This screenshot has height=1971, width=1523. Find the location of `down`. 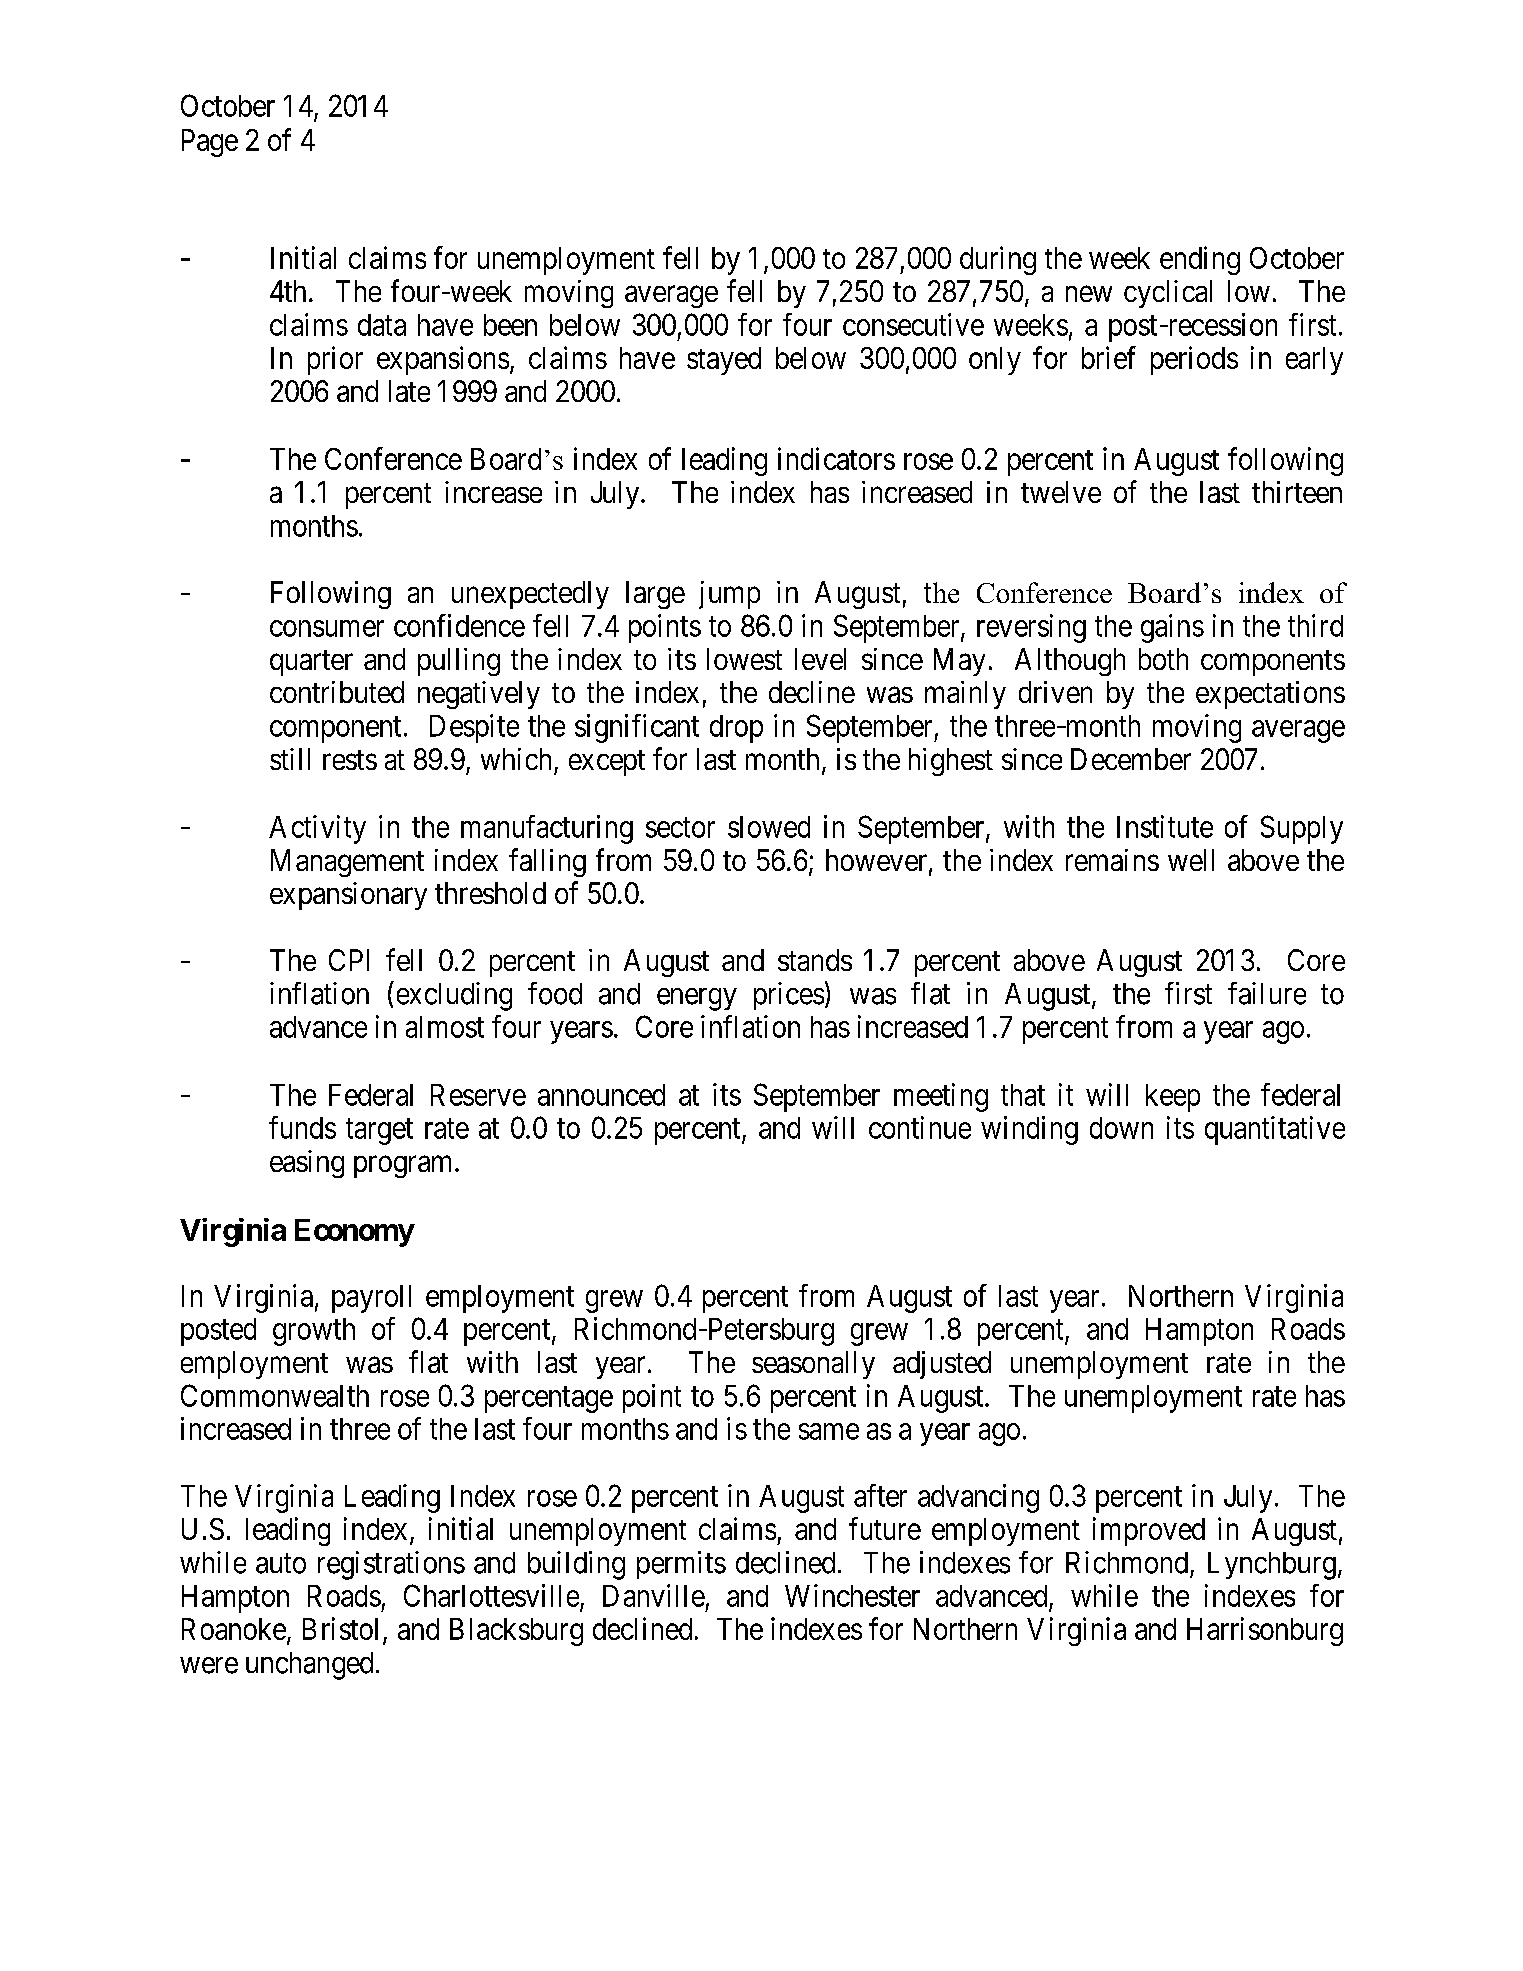

down is located at coordinates (1121, 1128).
